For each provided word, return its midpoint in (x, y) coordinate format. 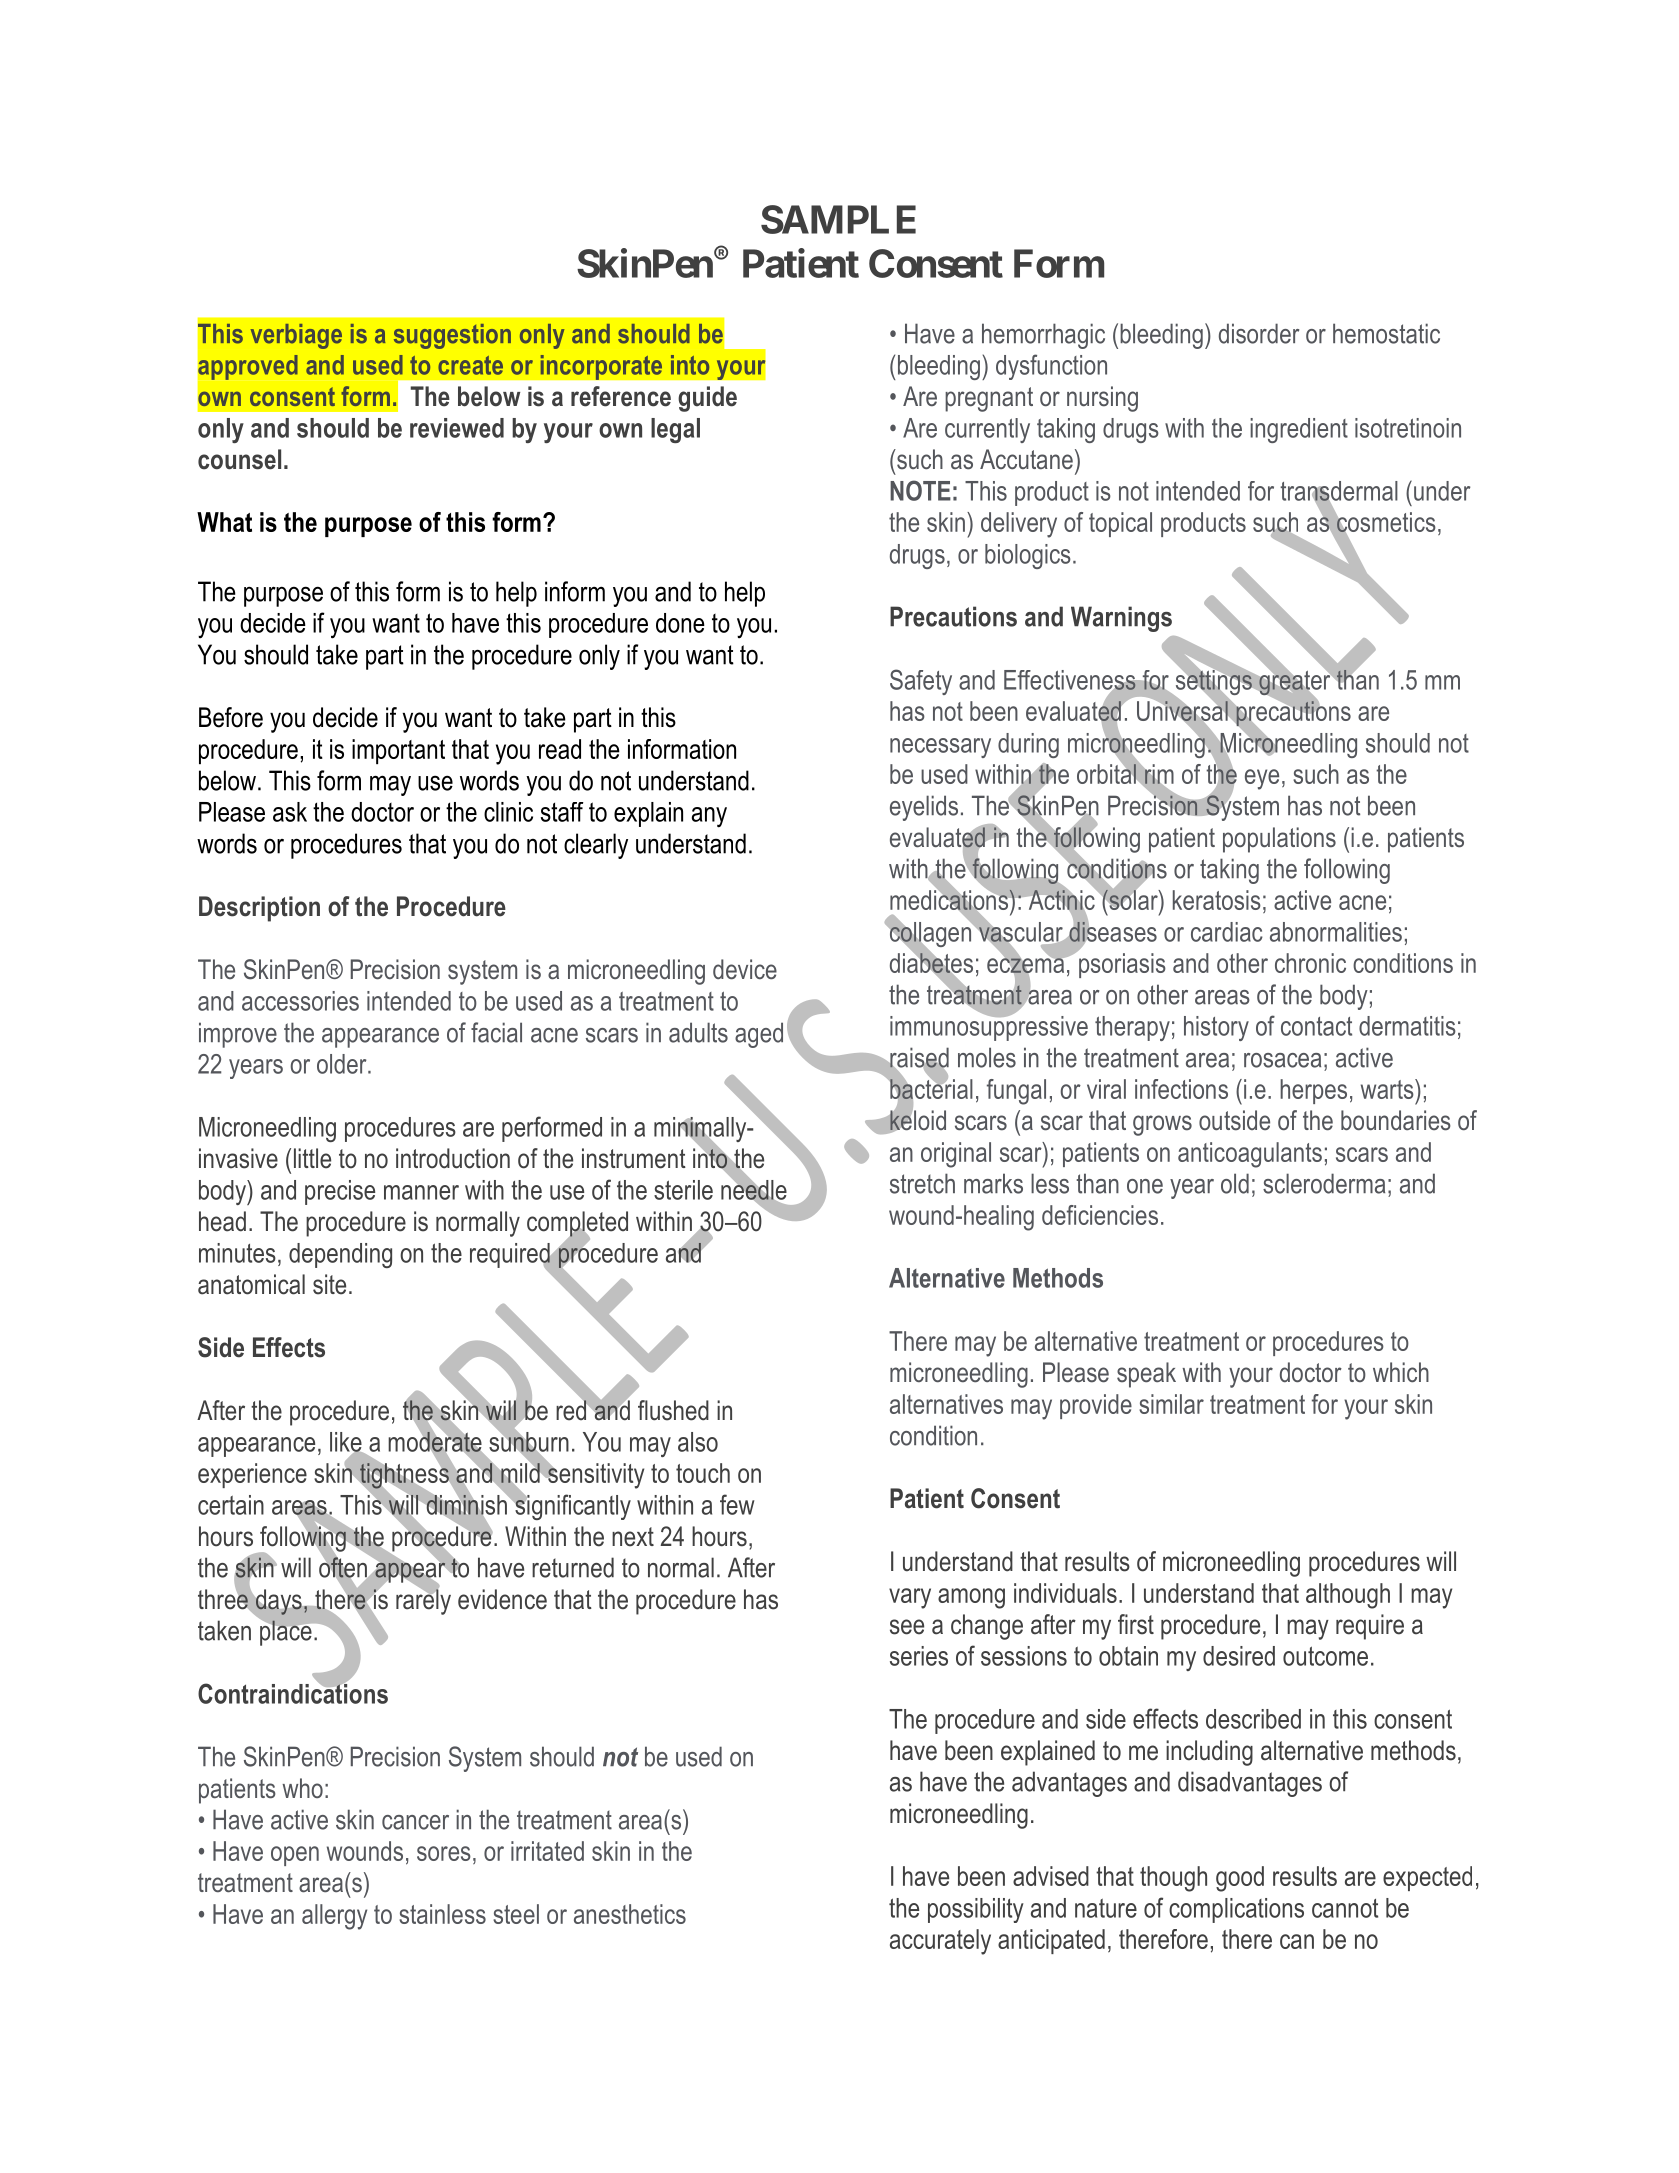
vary (910, 1598)
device (745, 969)
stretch (922, 1183)
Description (259, 909)
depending (340, 1255)
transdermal (1339, 492)
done (680, 623)
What (224, 522)
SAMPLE (838, 219)
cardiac (1227, 932)
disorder (1259, 333)
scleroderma (1324, 1183)
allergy (334, 1917)
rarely (423, 1601)
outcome (1325, 1656)
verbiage (296, 336)
